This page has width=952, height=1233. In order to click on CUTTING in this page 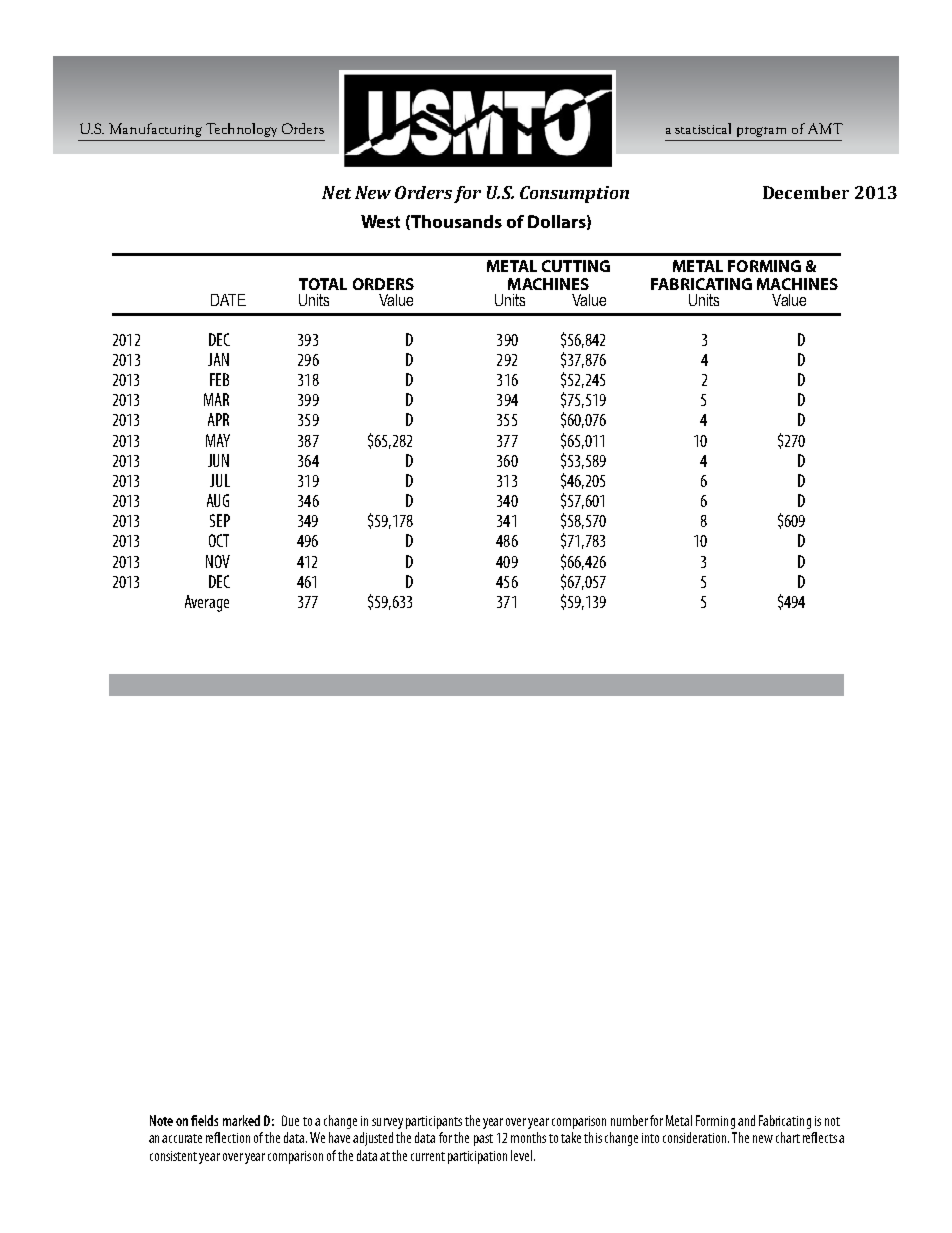, I will do `click(576, 266)`.
